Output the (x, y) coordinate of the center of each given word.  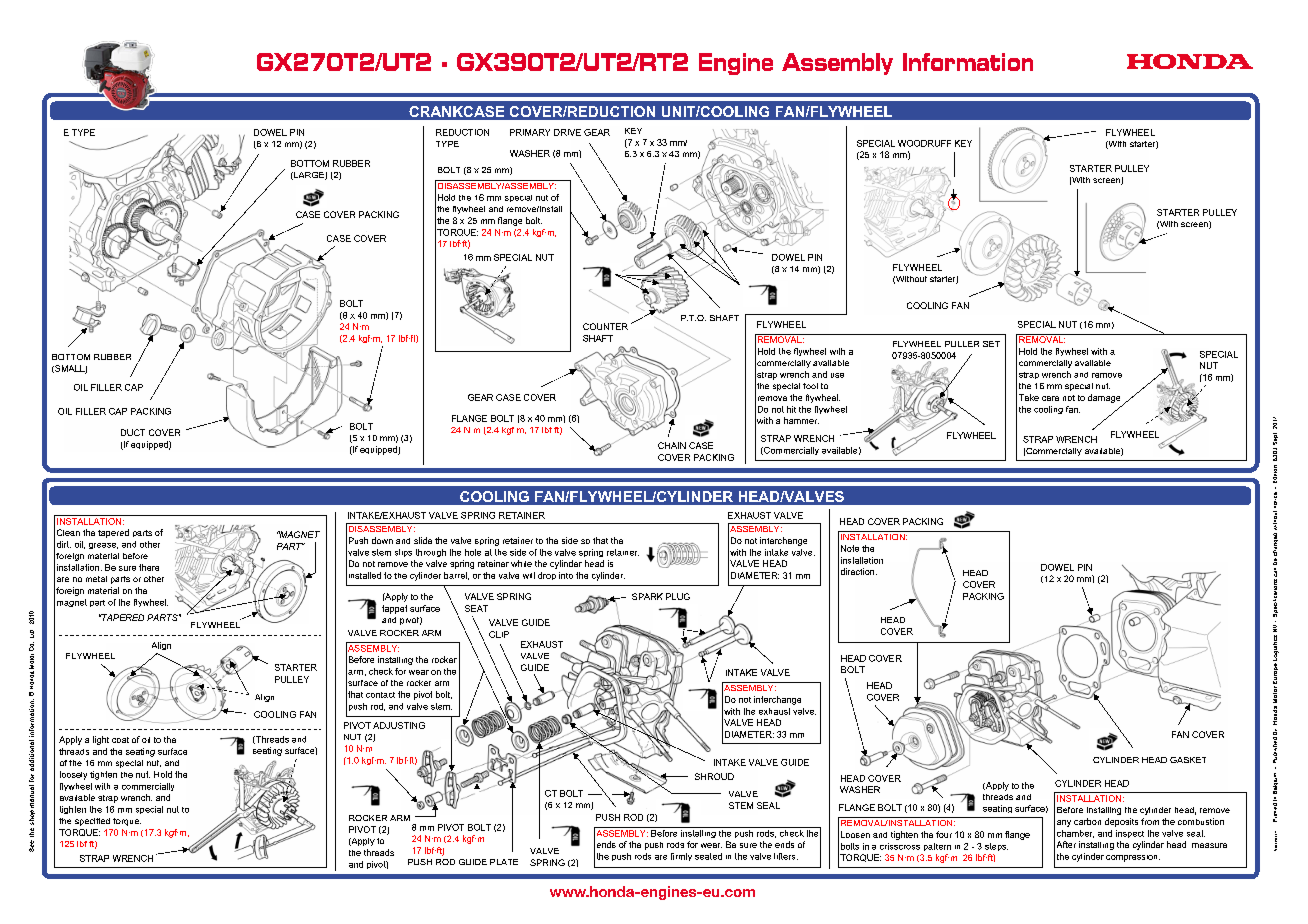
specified (92, 822)
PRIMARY (530, 132)
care (1050, 398)
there (149, 567)
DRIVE (567, 132)
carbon (1087, 821)
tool (810, 386)
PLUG (678, 596)
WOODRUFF (924, 143)
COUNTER (605, 326)
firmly (681, 857)
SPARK (647, 596)
